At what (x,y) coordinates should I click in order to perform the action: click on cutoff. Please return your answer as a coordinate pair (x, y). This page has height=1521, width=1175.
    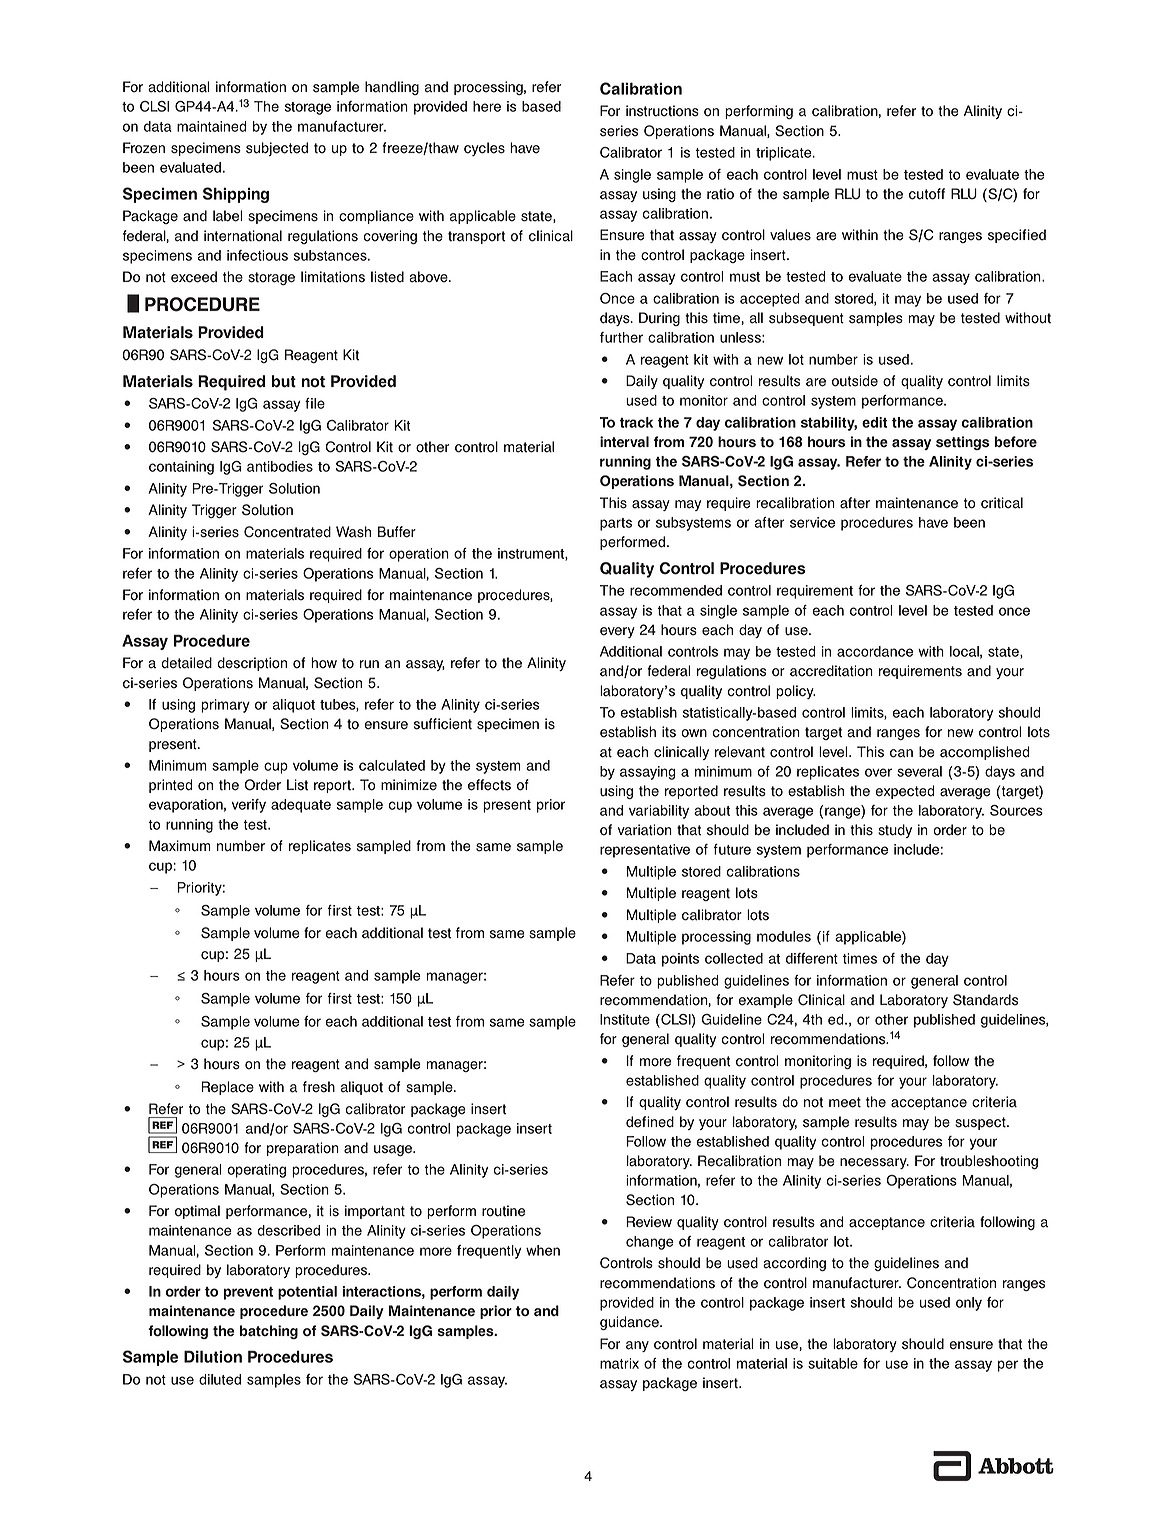
    Looking at the image, I should click on (927, 194).
